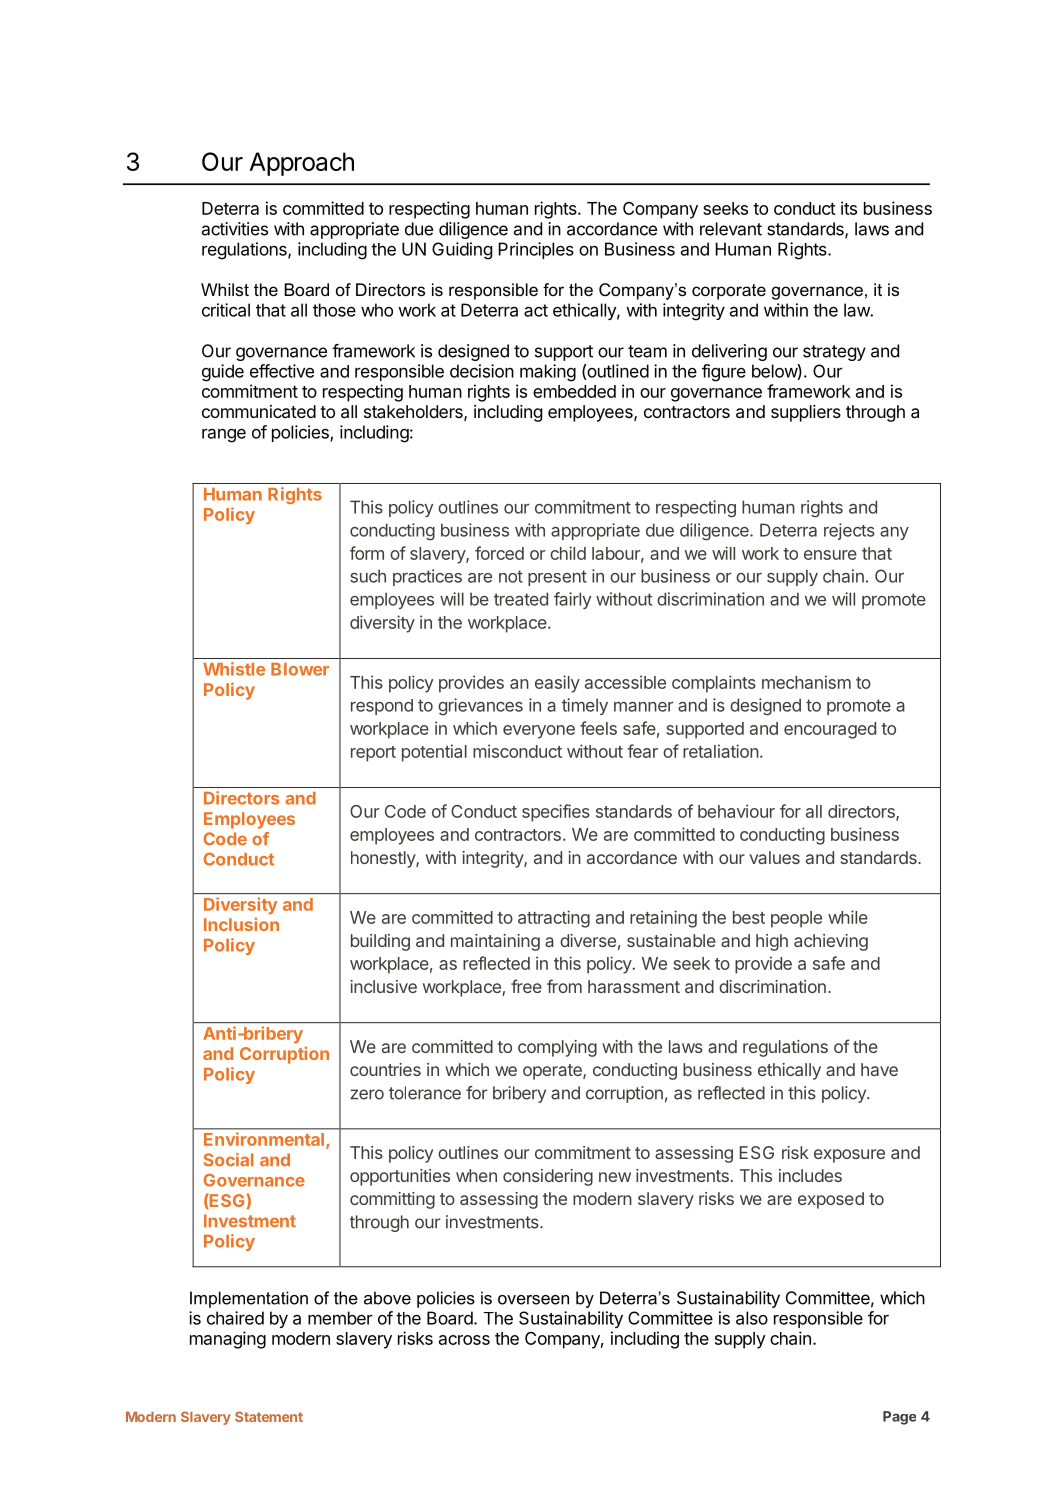 The width and height of the screenshot is (1053, 1489). Describe the element at coordinates (536, 250) in the screenshot. I see `Principles` at that location.
